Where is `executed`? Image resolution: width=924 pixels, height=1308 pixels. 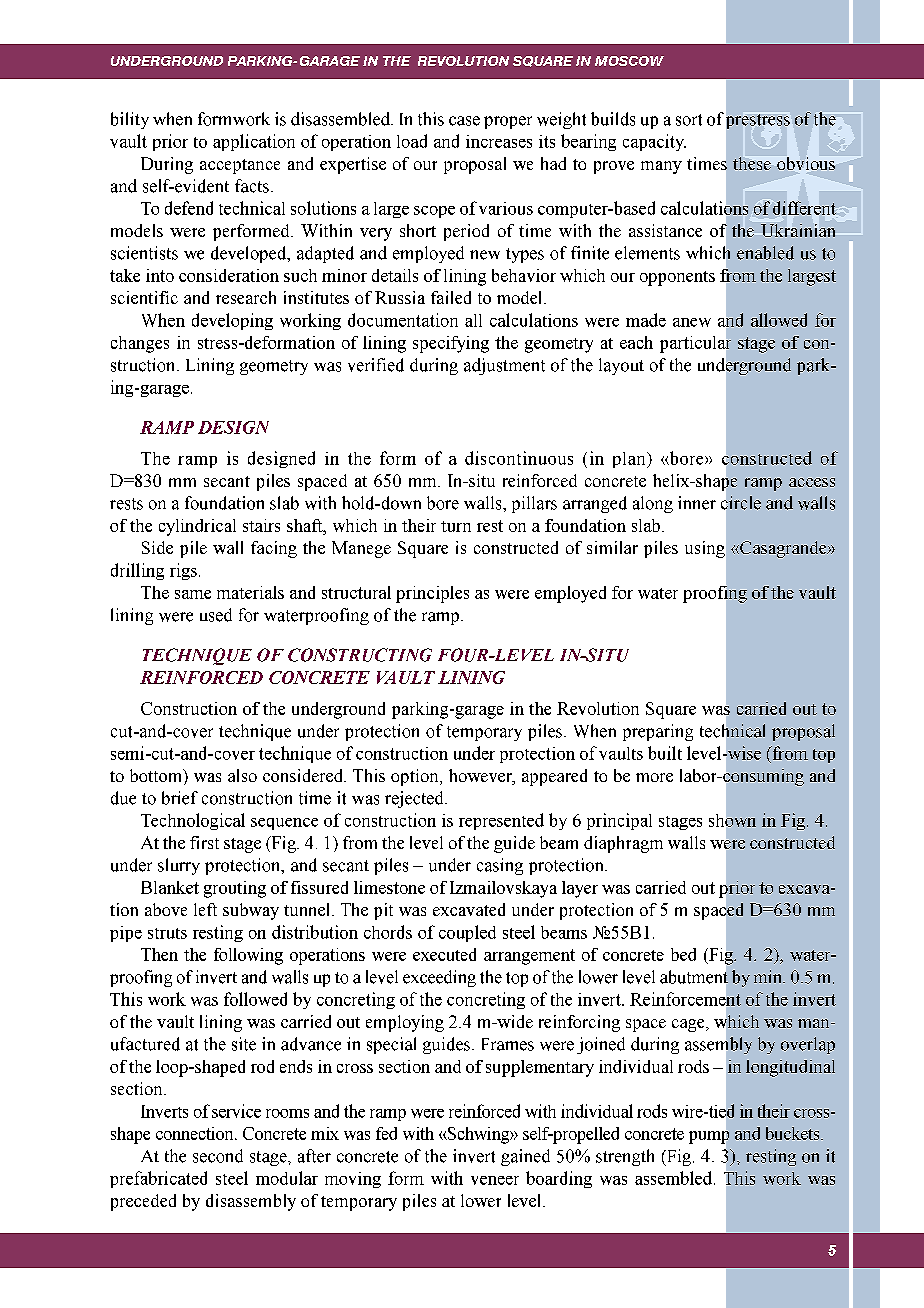 executed is located at coordinates (444, 954).
